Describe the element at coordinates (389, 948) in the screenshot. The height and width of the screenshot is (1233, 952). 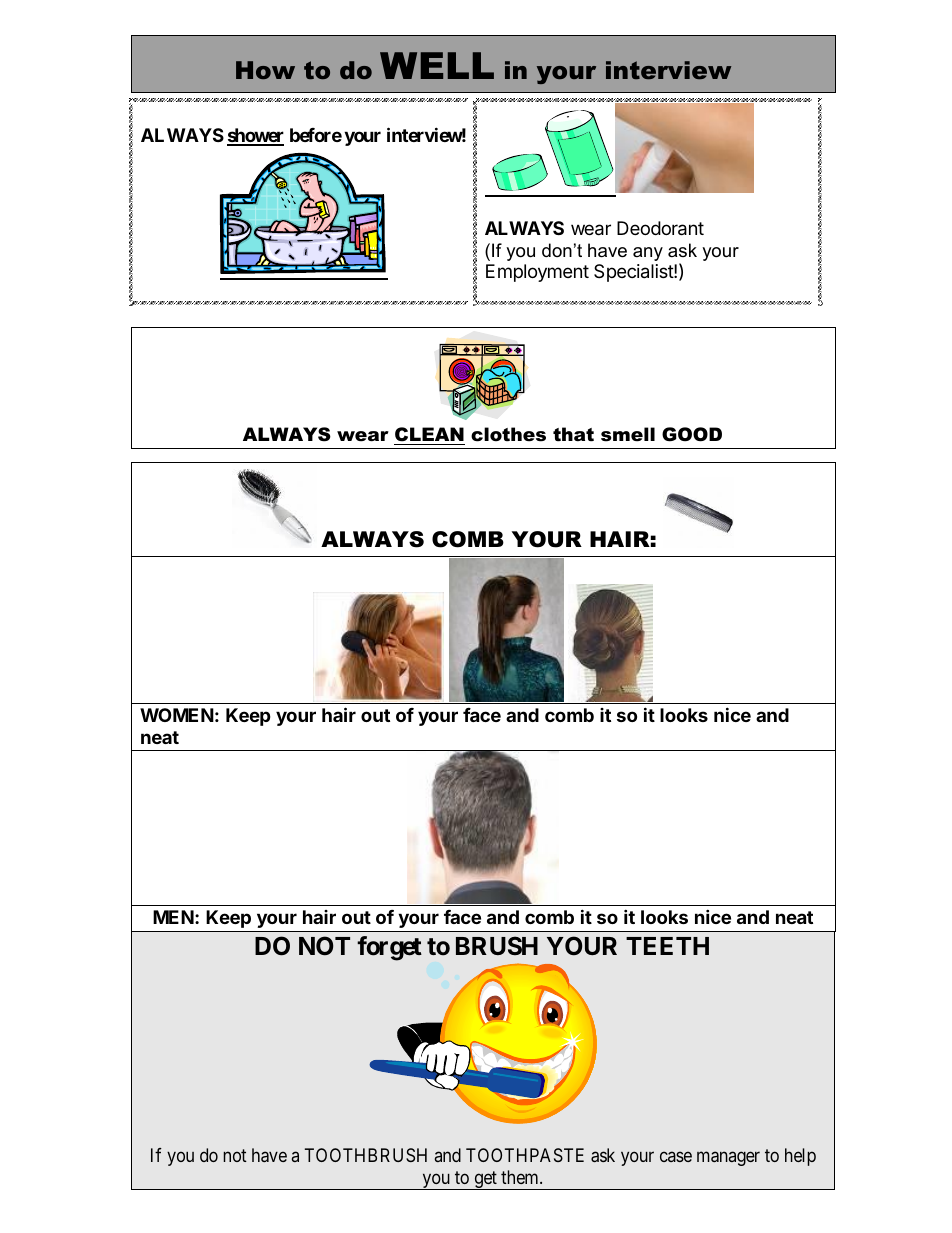
I see `forget` at that location.
